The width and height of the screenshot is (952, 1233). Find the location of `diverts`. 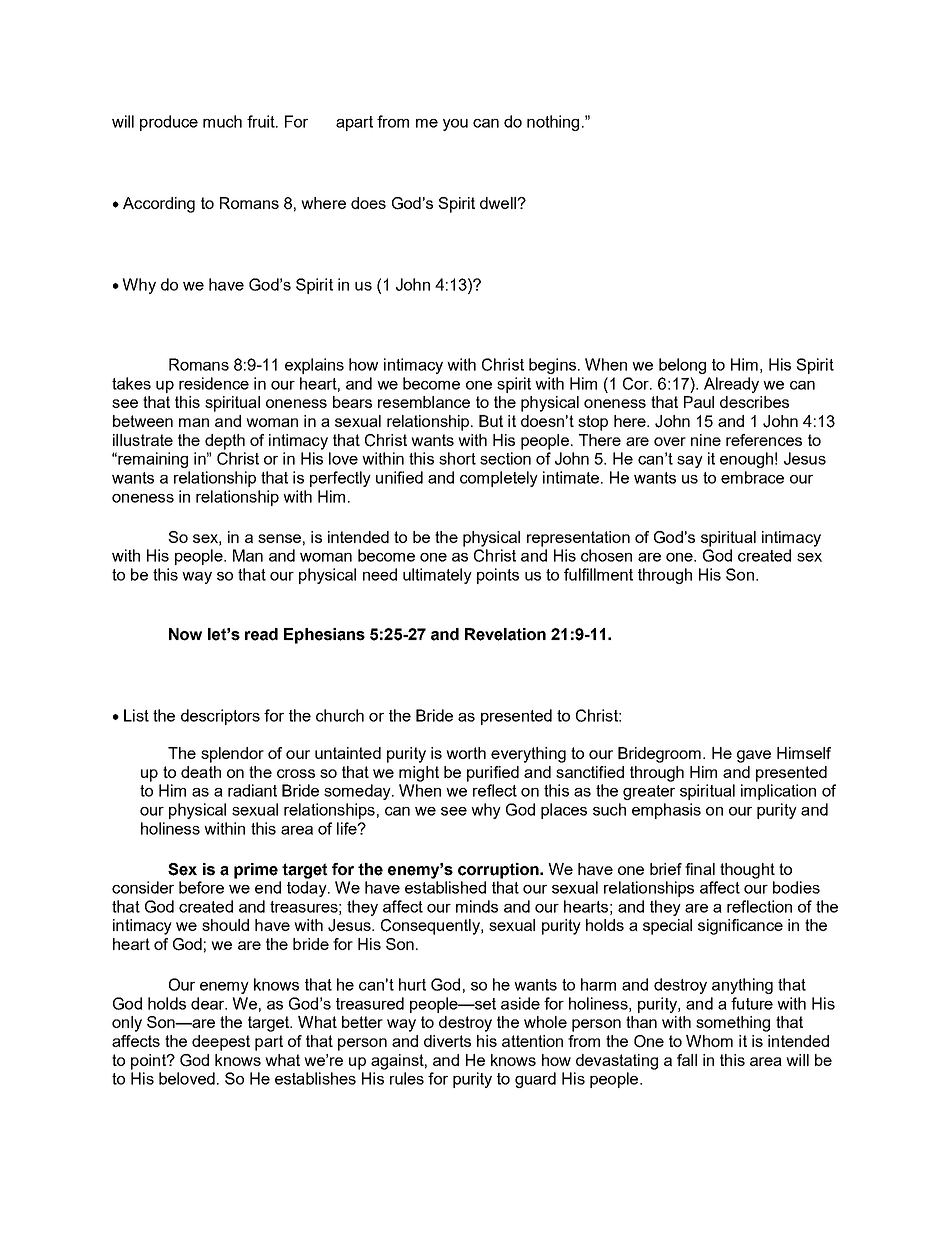

diverts is located at coordinates (447, 1041).
